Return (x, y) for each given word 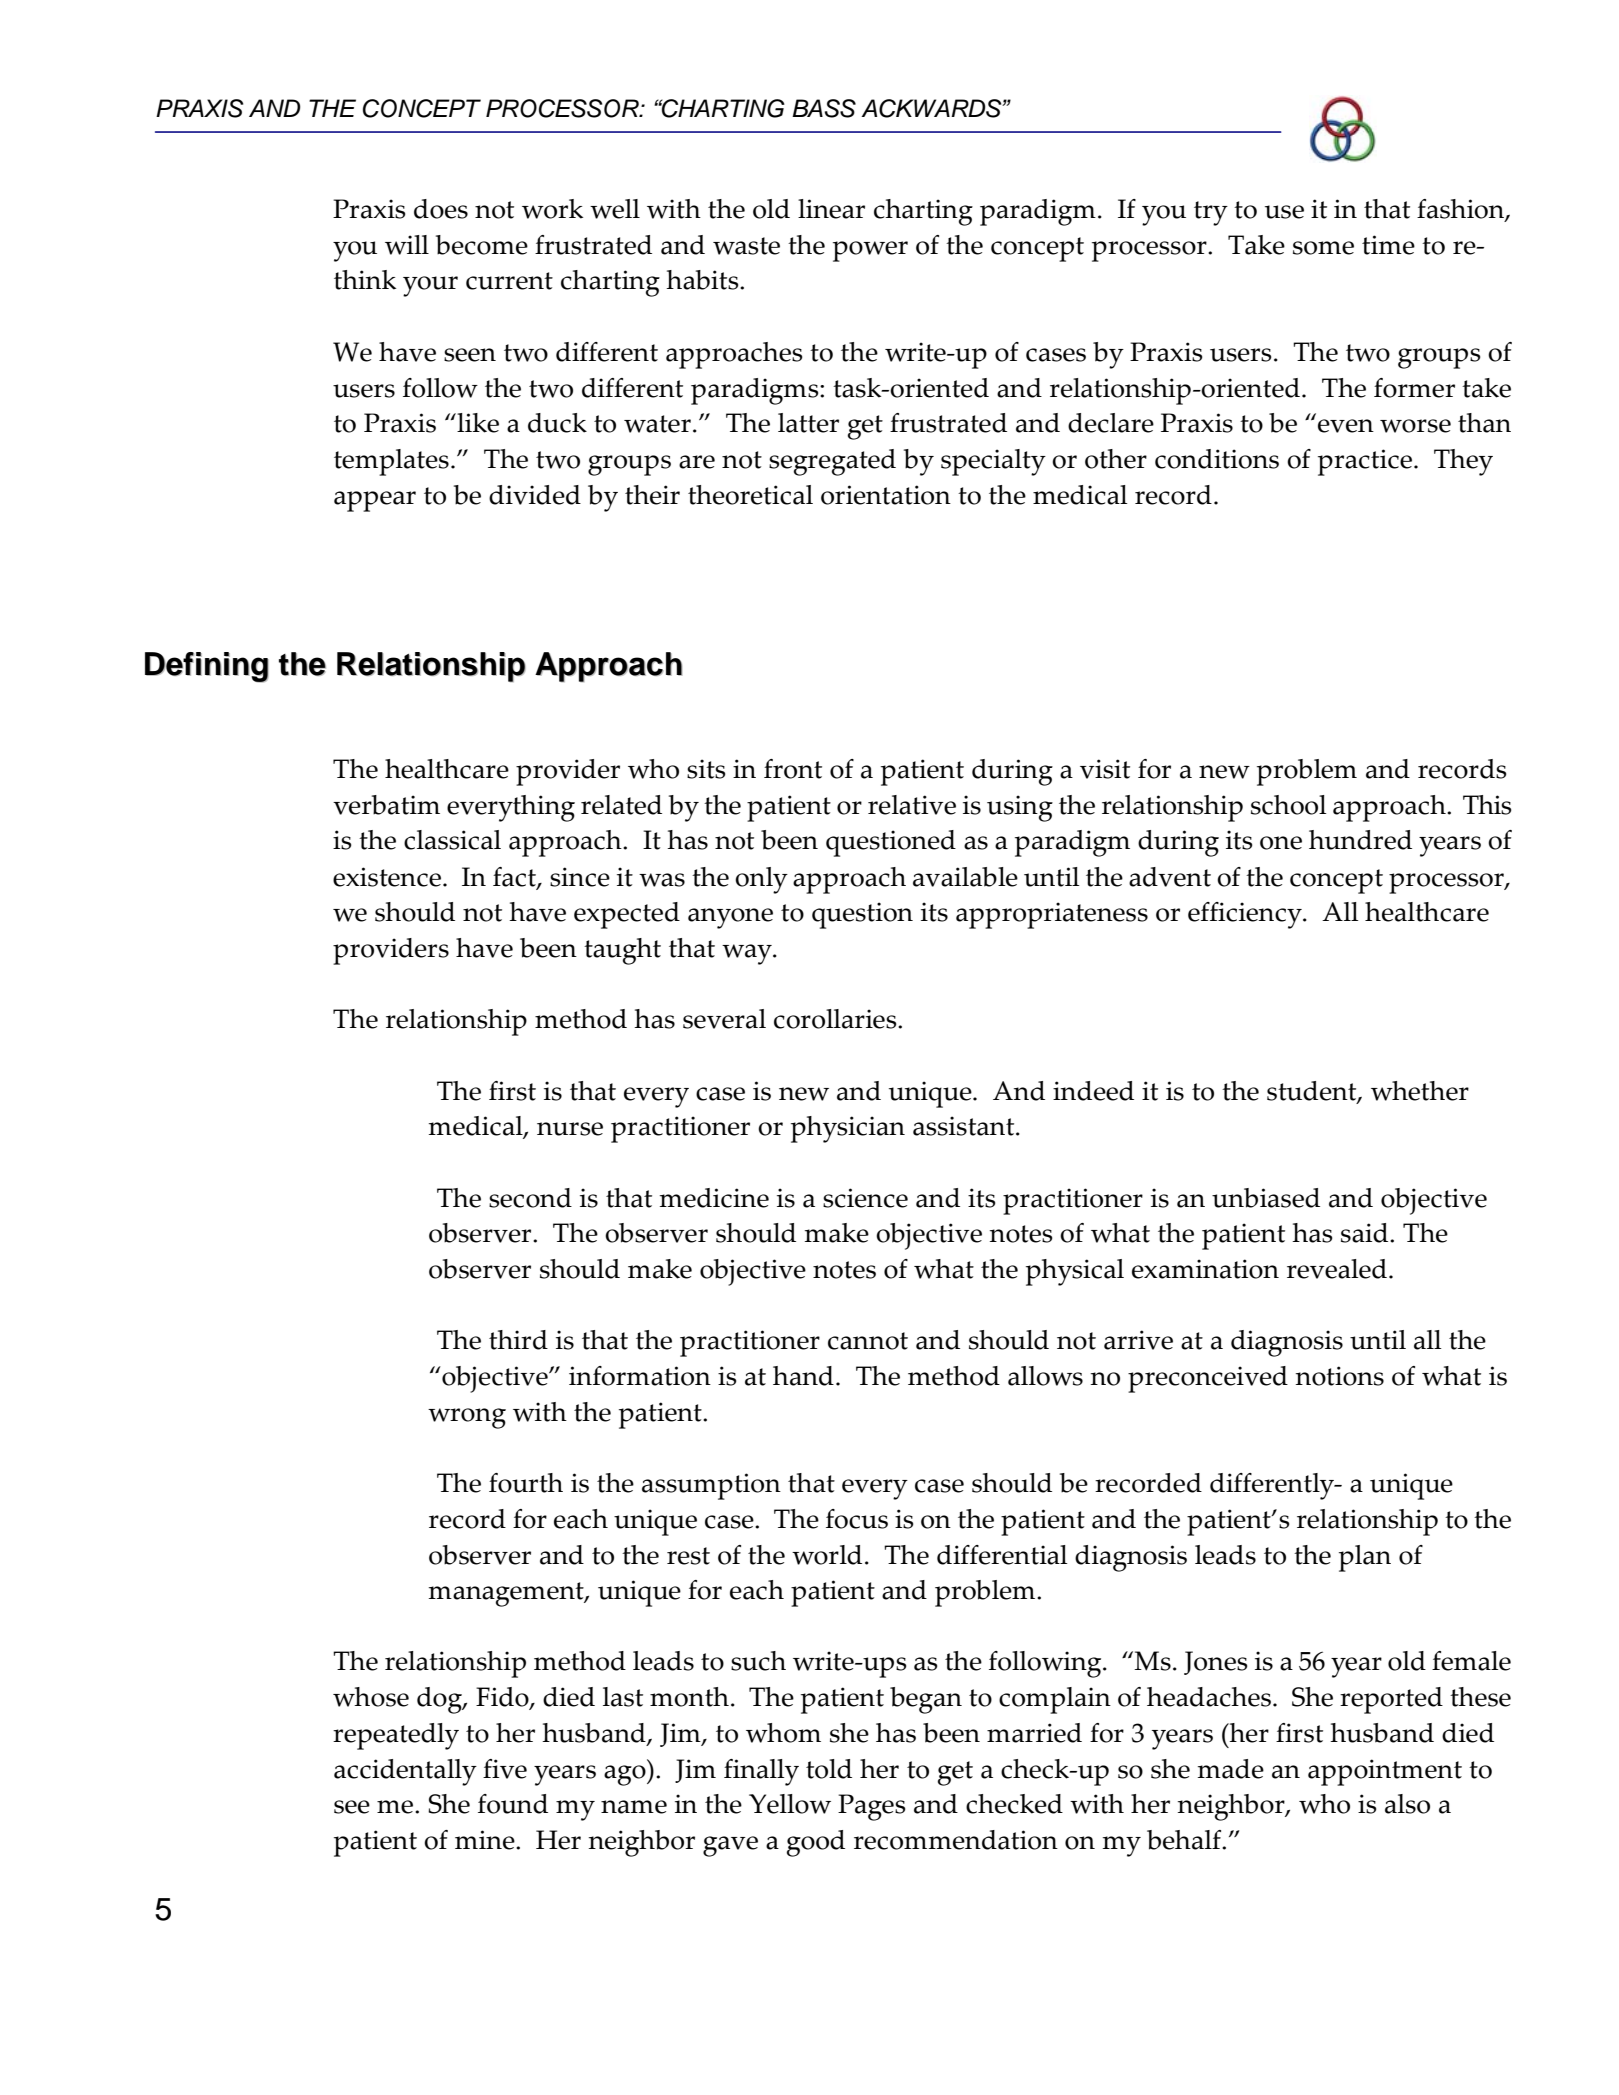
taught (622, 951)
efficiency (1246, 915)
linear (831, 209)
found (513, 1804)
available (965, 877)
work (552, 209)
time (1388, 245)
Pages (872, 1807)
